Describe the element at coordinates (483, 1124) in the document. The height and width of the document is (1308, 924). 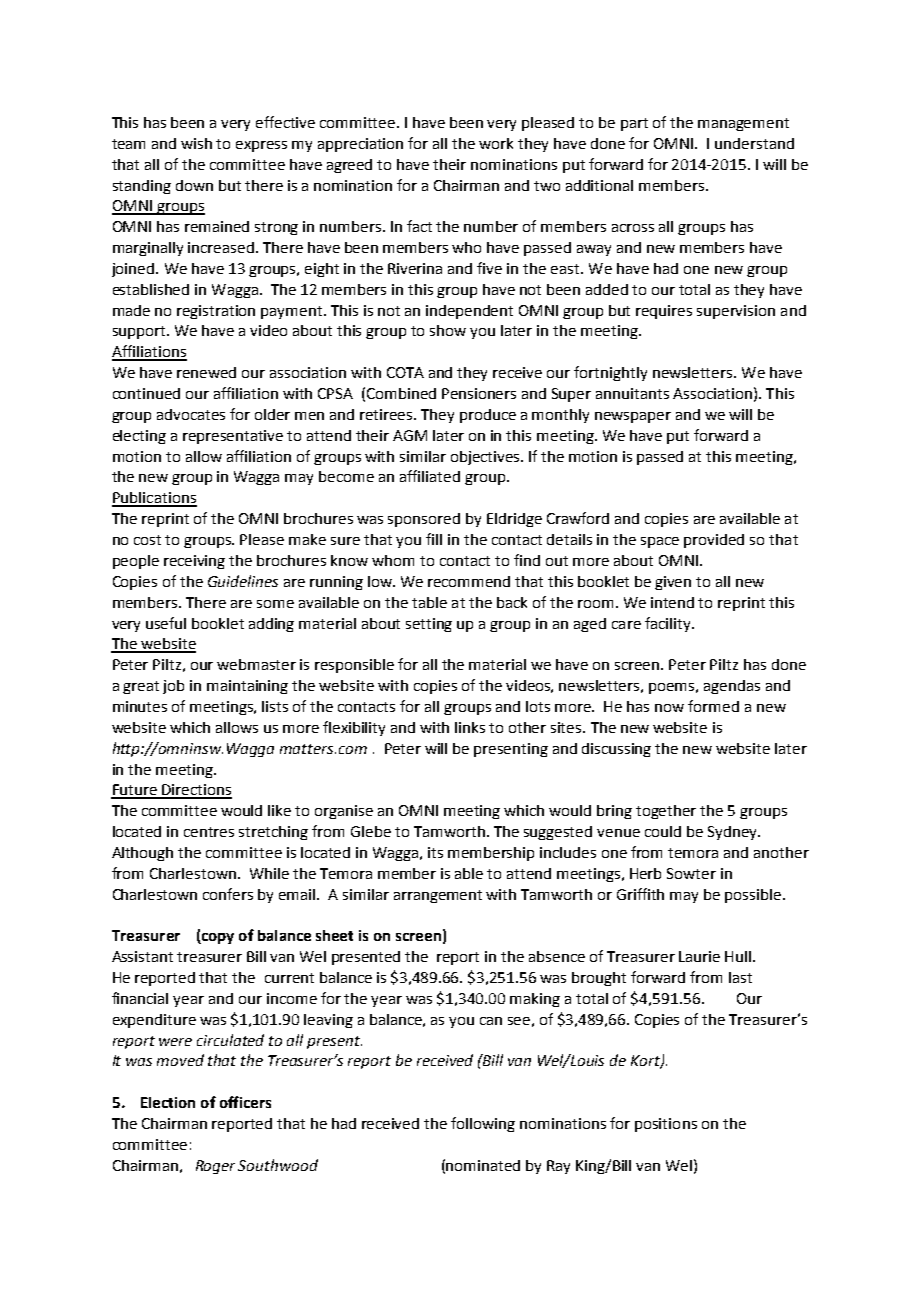
I see `following` at that location.
